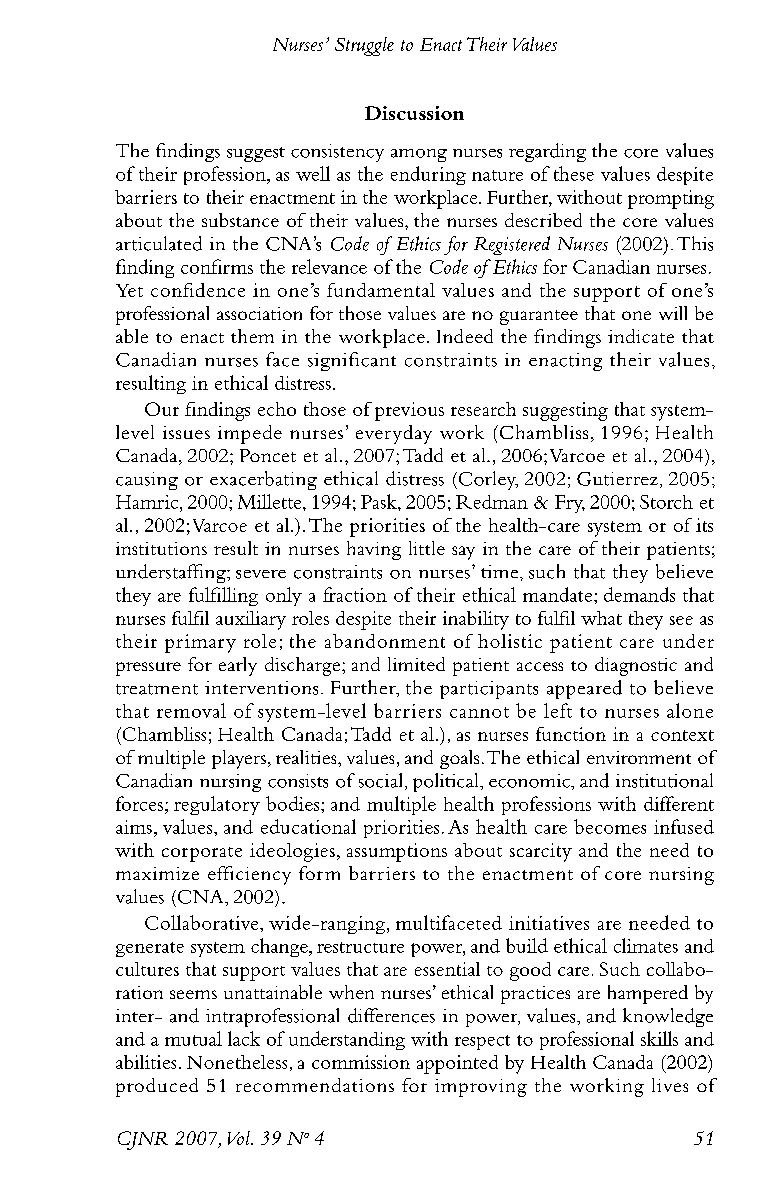 The width and height of the screenshot is (760, 1188). Describe the element at coordinates (409, 411) in the screenshot. I see `previous` at that location.
